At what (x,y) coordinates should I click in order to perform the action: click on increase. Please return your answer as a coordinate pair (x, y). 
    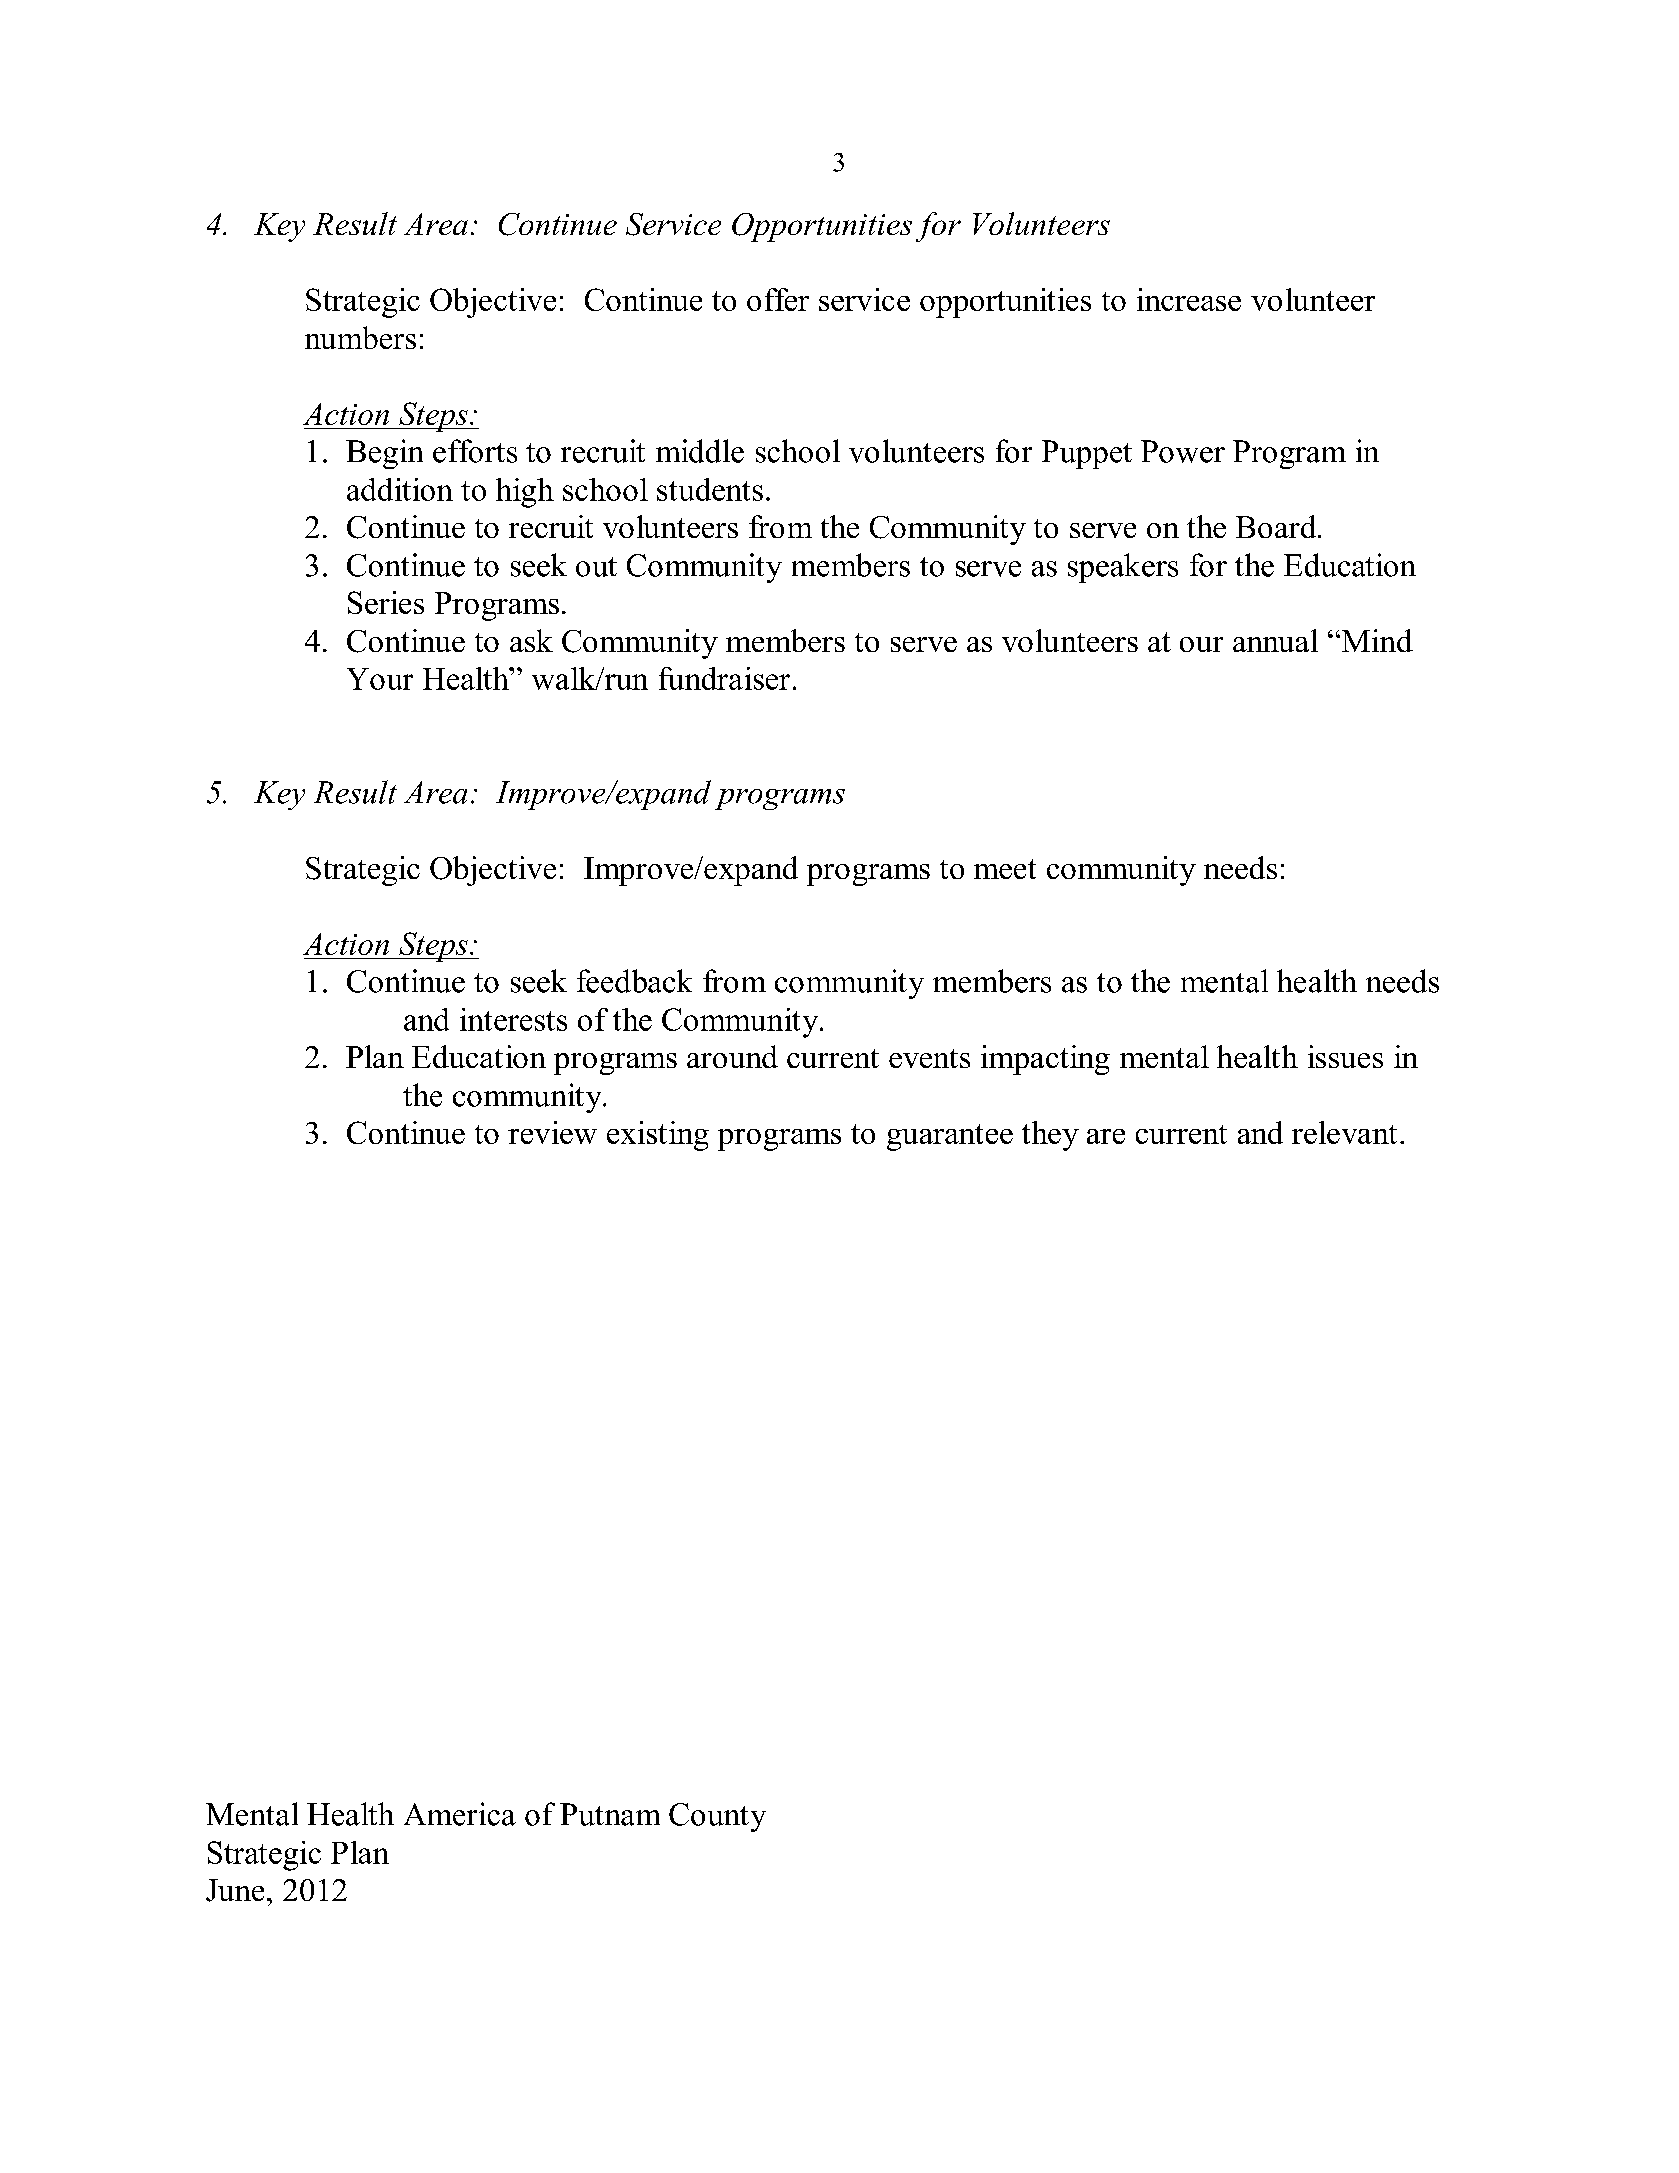
    Looking at the image, I should click on (1189, 299).
